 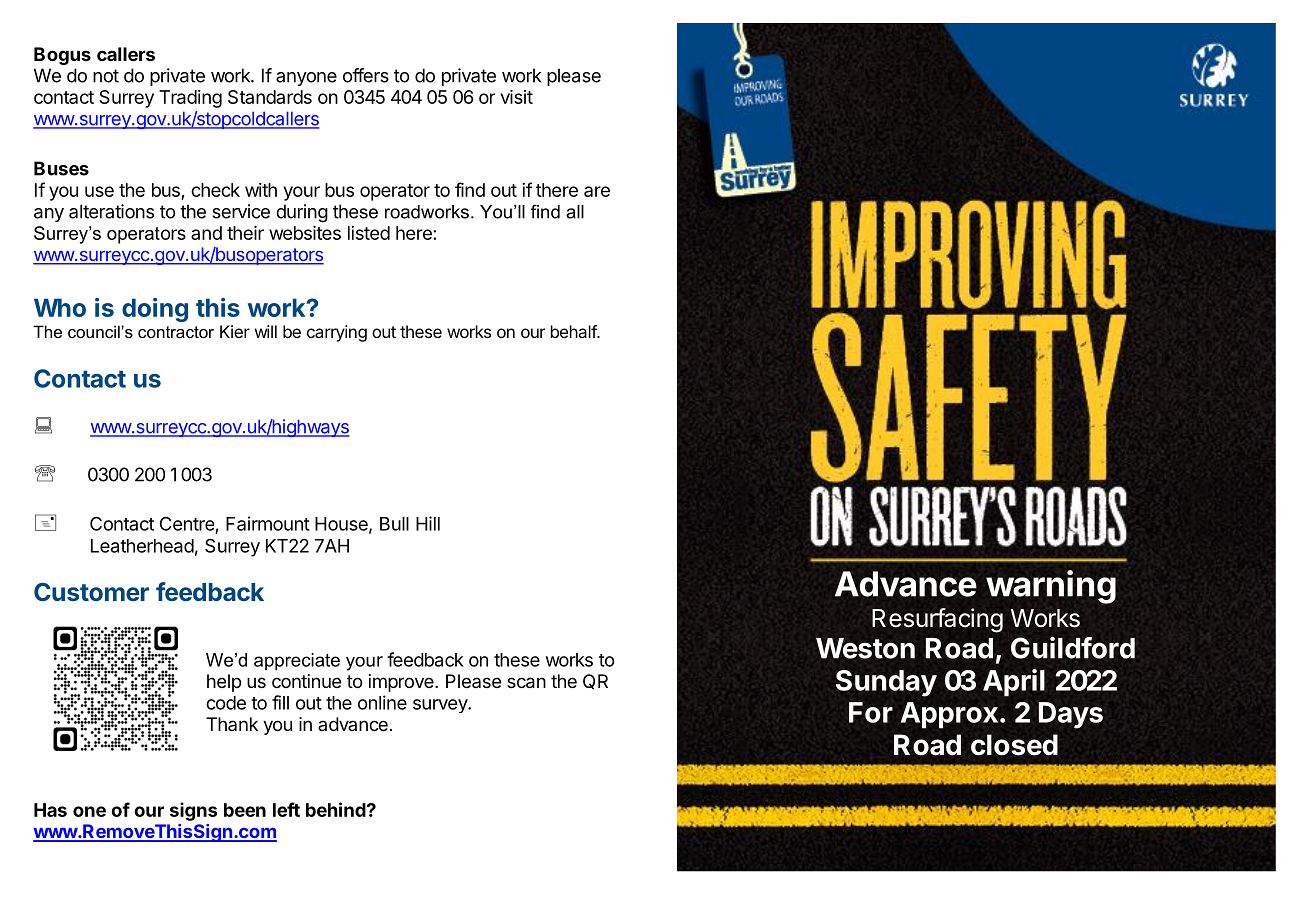 What do you see at coordinates (187, 524) in the screenshot?
I see `Centre` at bounding box center [187, 524].
